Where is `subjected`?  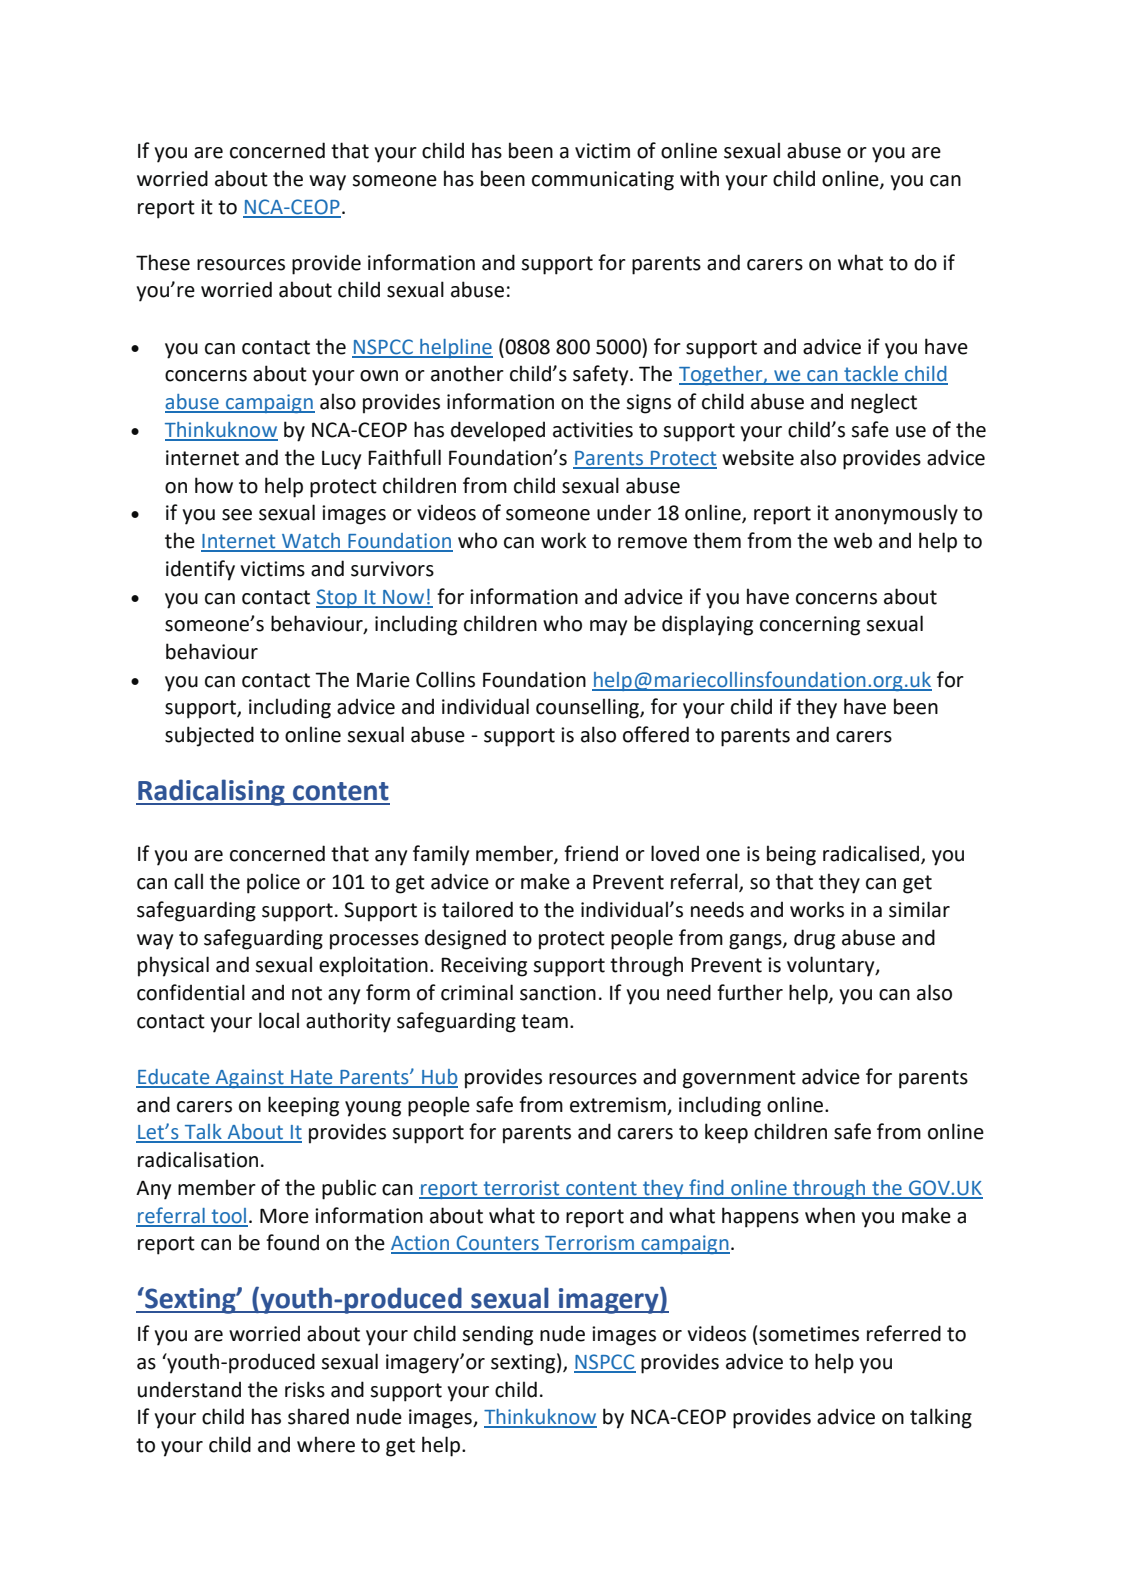 subjected is located at coordinates (209, 736).
